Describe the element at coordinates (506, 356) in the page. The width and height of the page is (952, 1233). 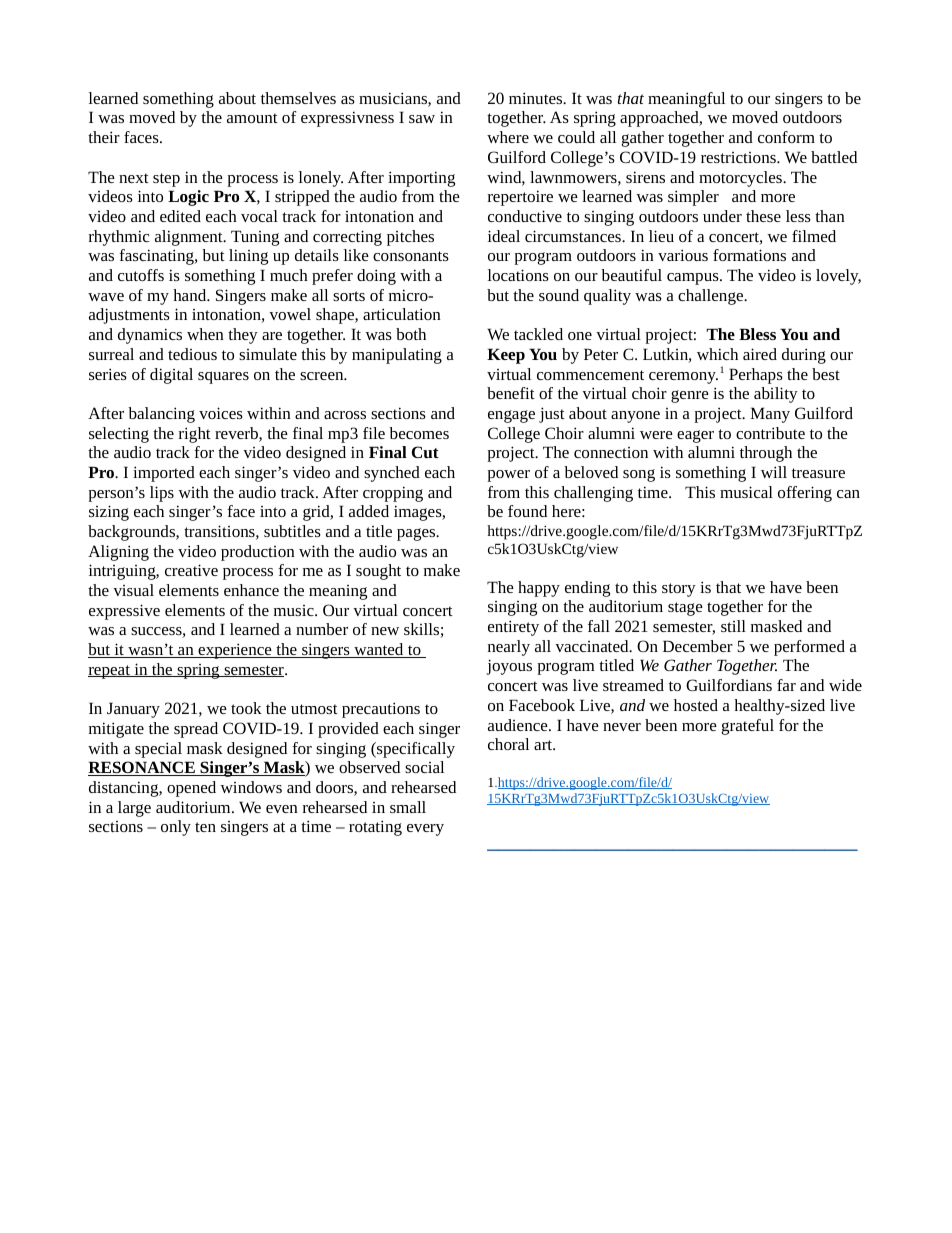
I see `Keep` at that location.
